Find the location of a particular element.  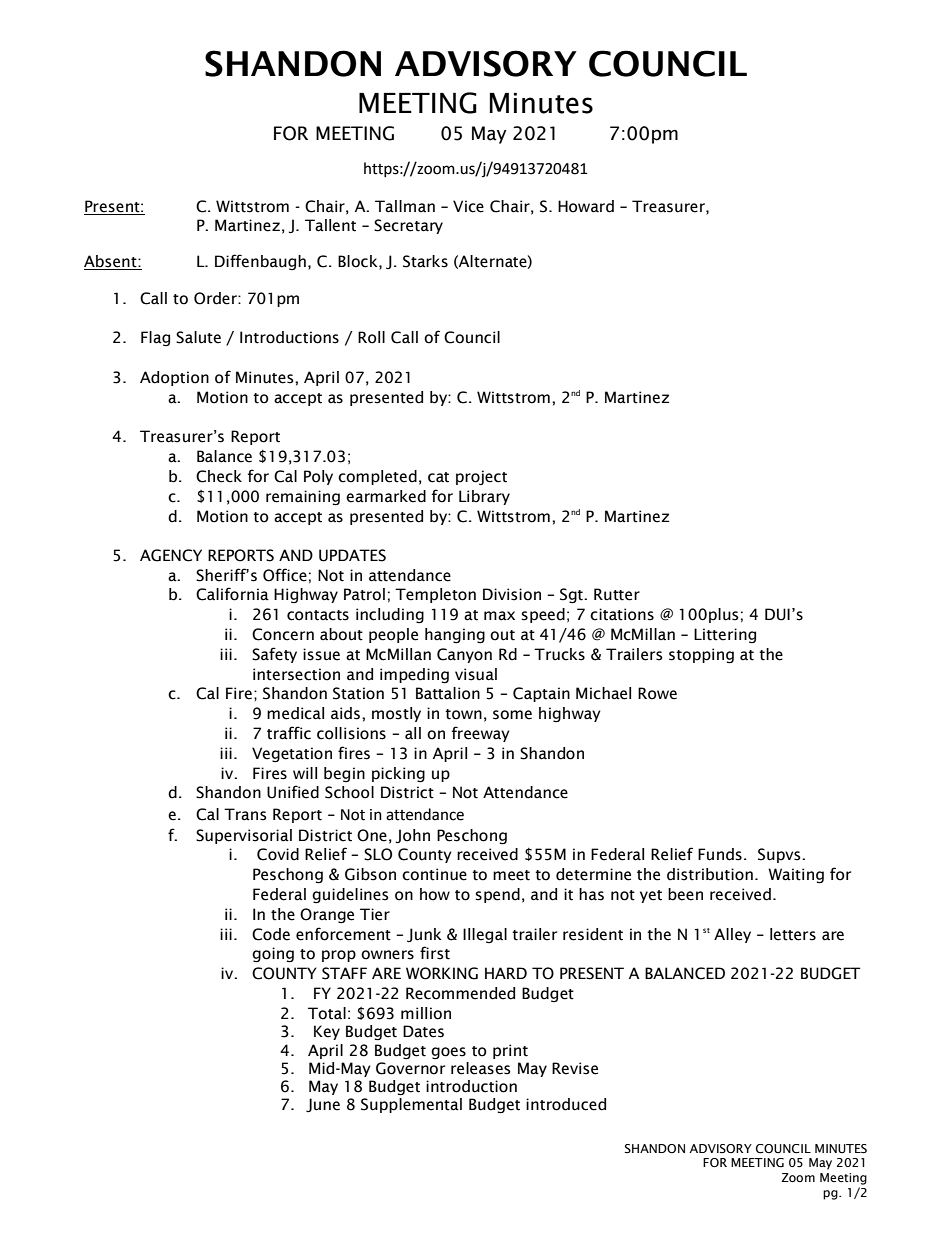

Check is located at coordinates (219, 476).
